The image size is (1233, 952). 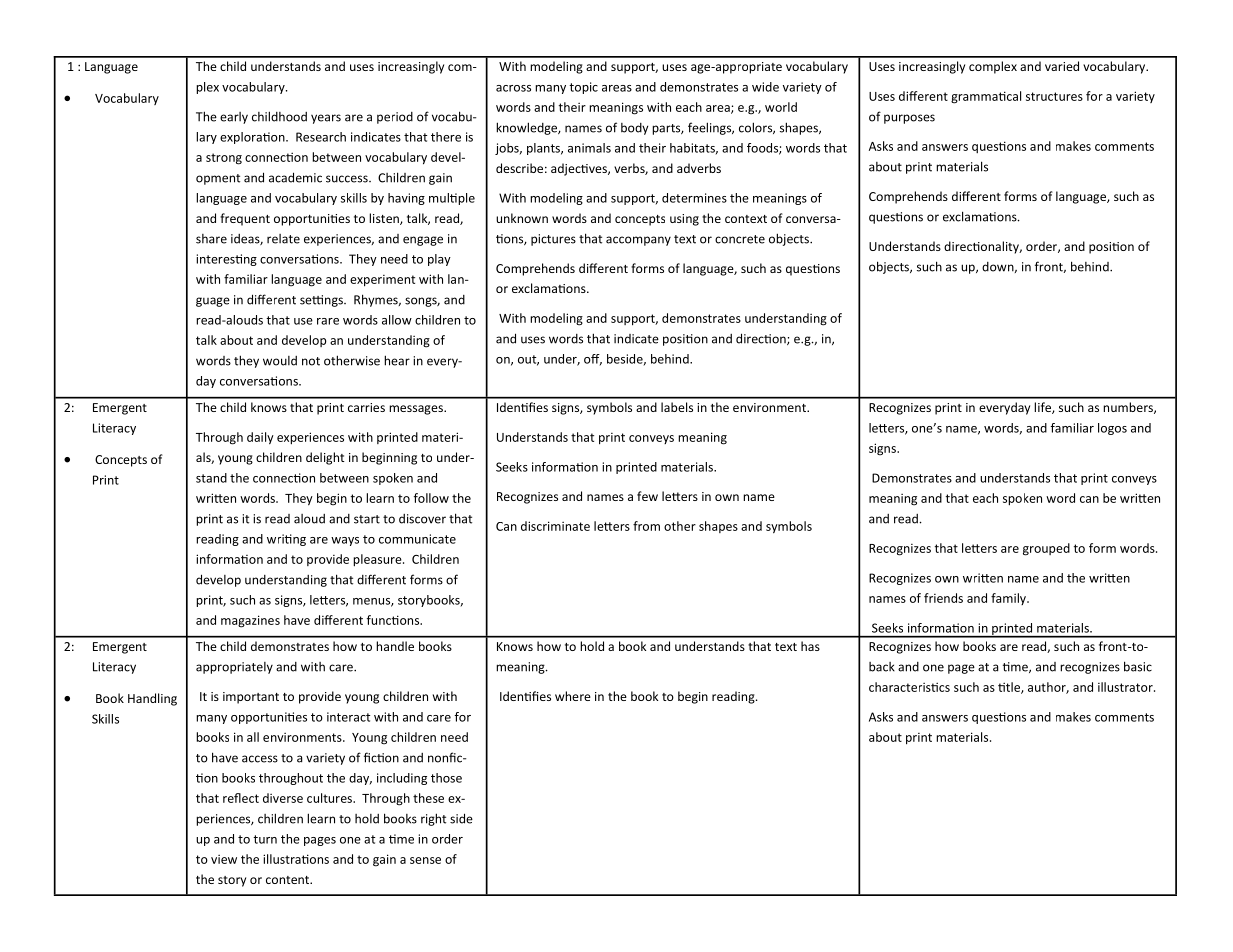 I want to click on early, so click(x=234, y=118).
